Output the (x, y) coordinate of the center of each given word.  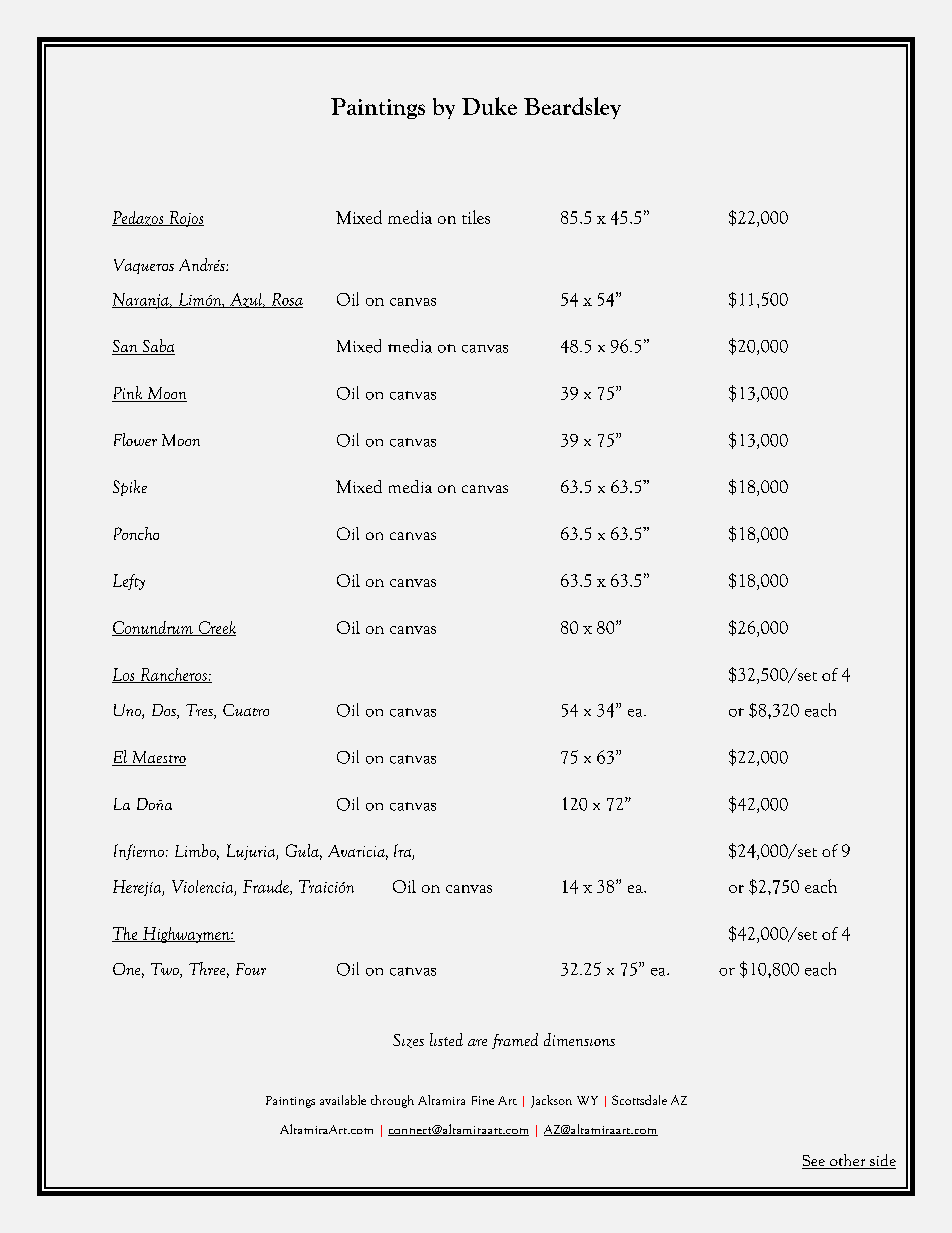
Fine (483, 1100)
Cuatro (246, 710)
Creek (216, 628)
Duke (489, 106)
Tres (200, 711)
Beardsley (572, 108)
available (343, 1100)
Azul (246, 300)
